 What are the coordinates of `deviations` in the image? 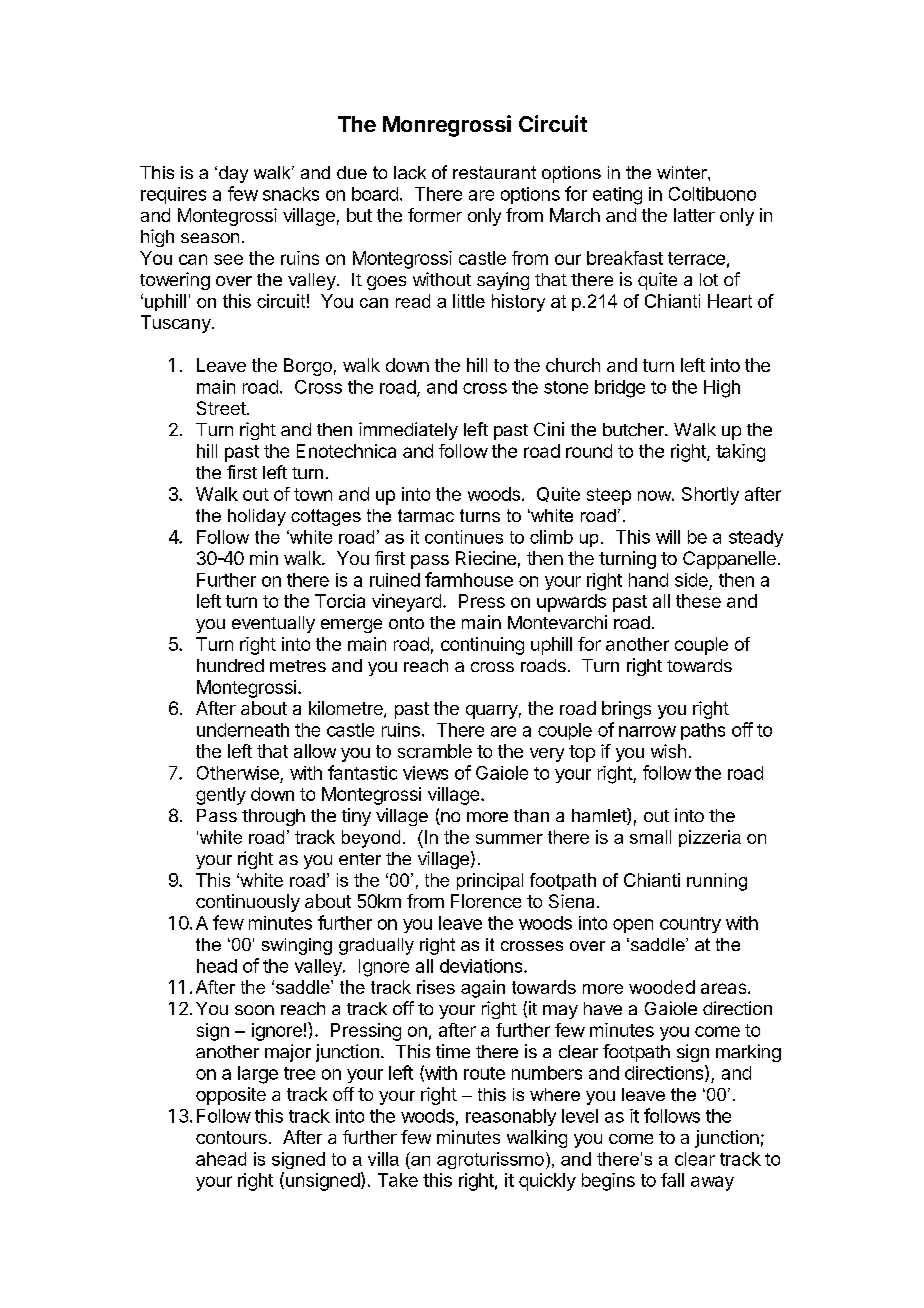 It's located at (482, 966).
